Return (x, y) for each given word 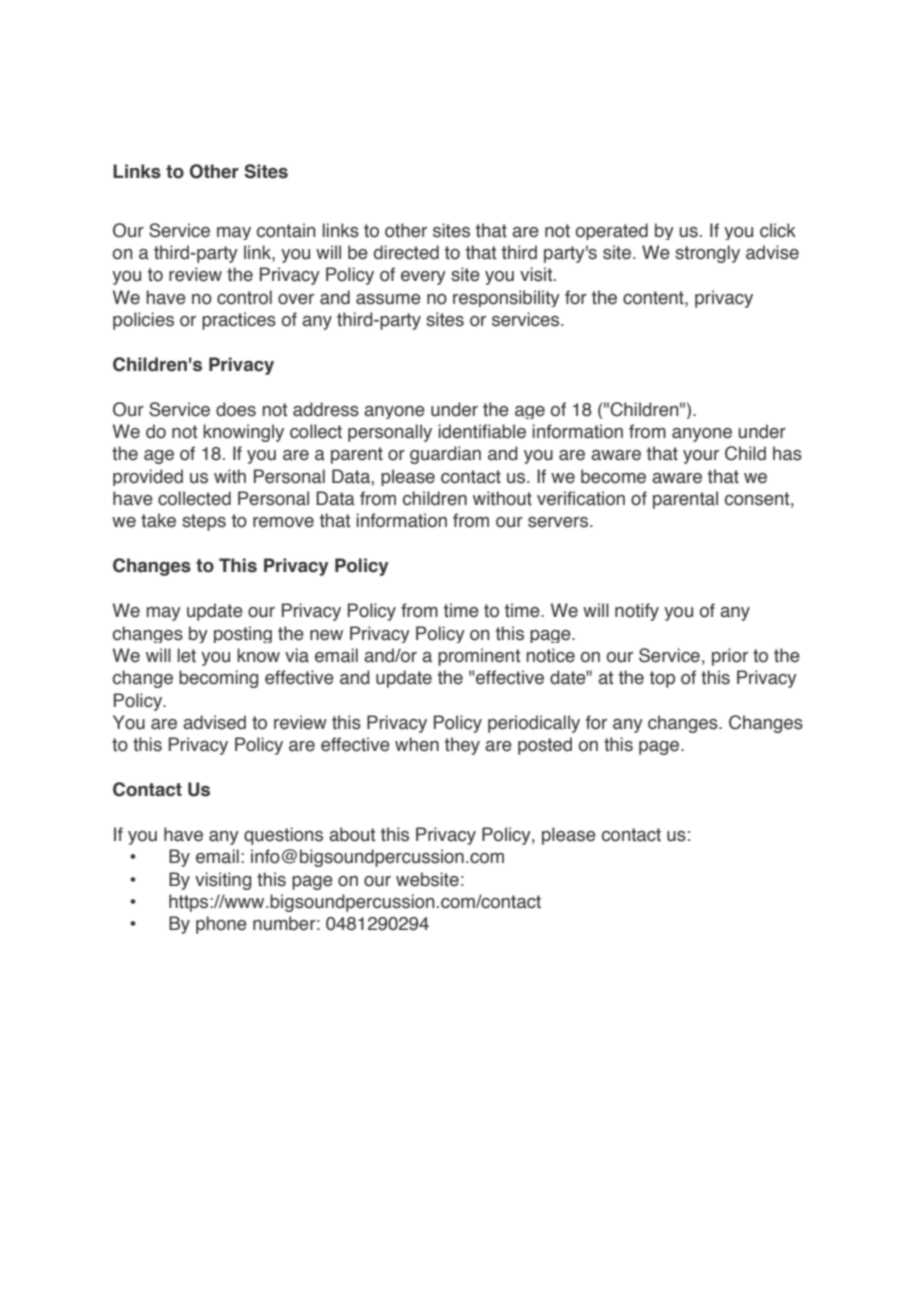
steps (204, 522)
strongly (707, 254)
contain (286, 230)
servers (559, 522)
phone (221, 925)
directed (406, 252)
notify (637, 612)
